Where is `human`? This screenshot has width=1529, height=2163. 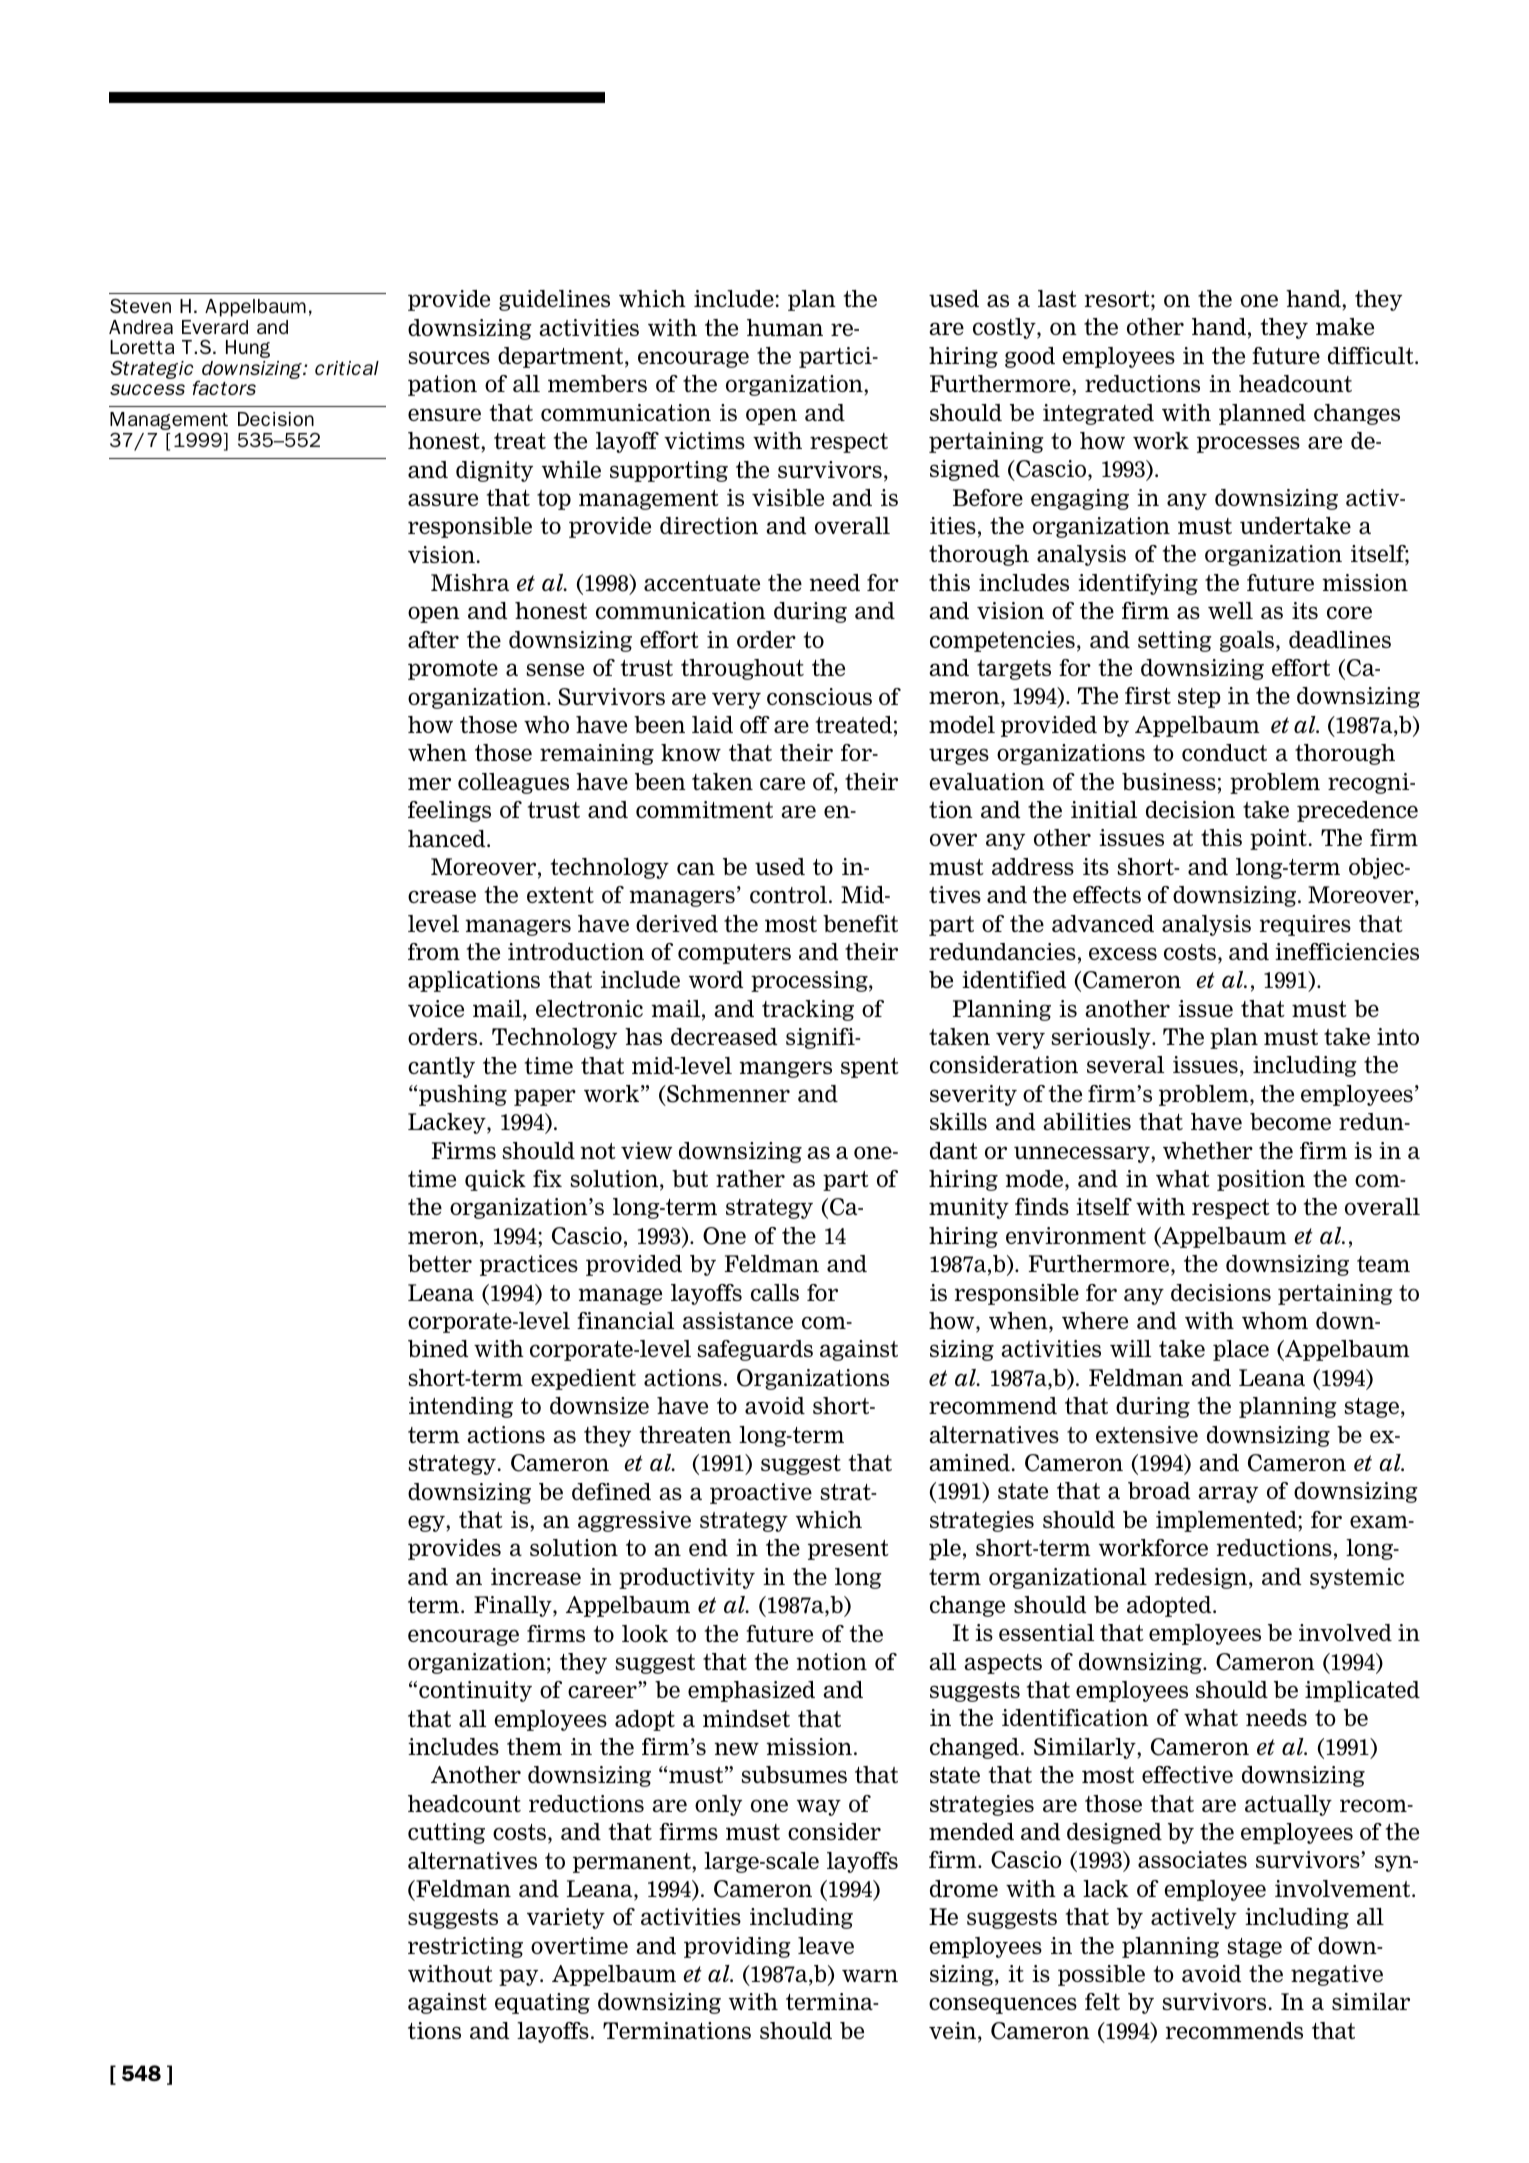 human is located at coordinates (785, 327).
